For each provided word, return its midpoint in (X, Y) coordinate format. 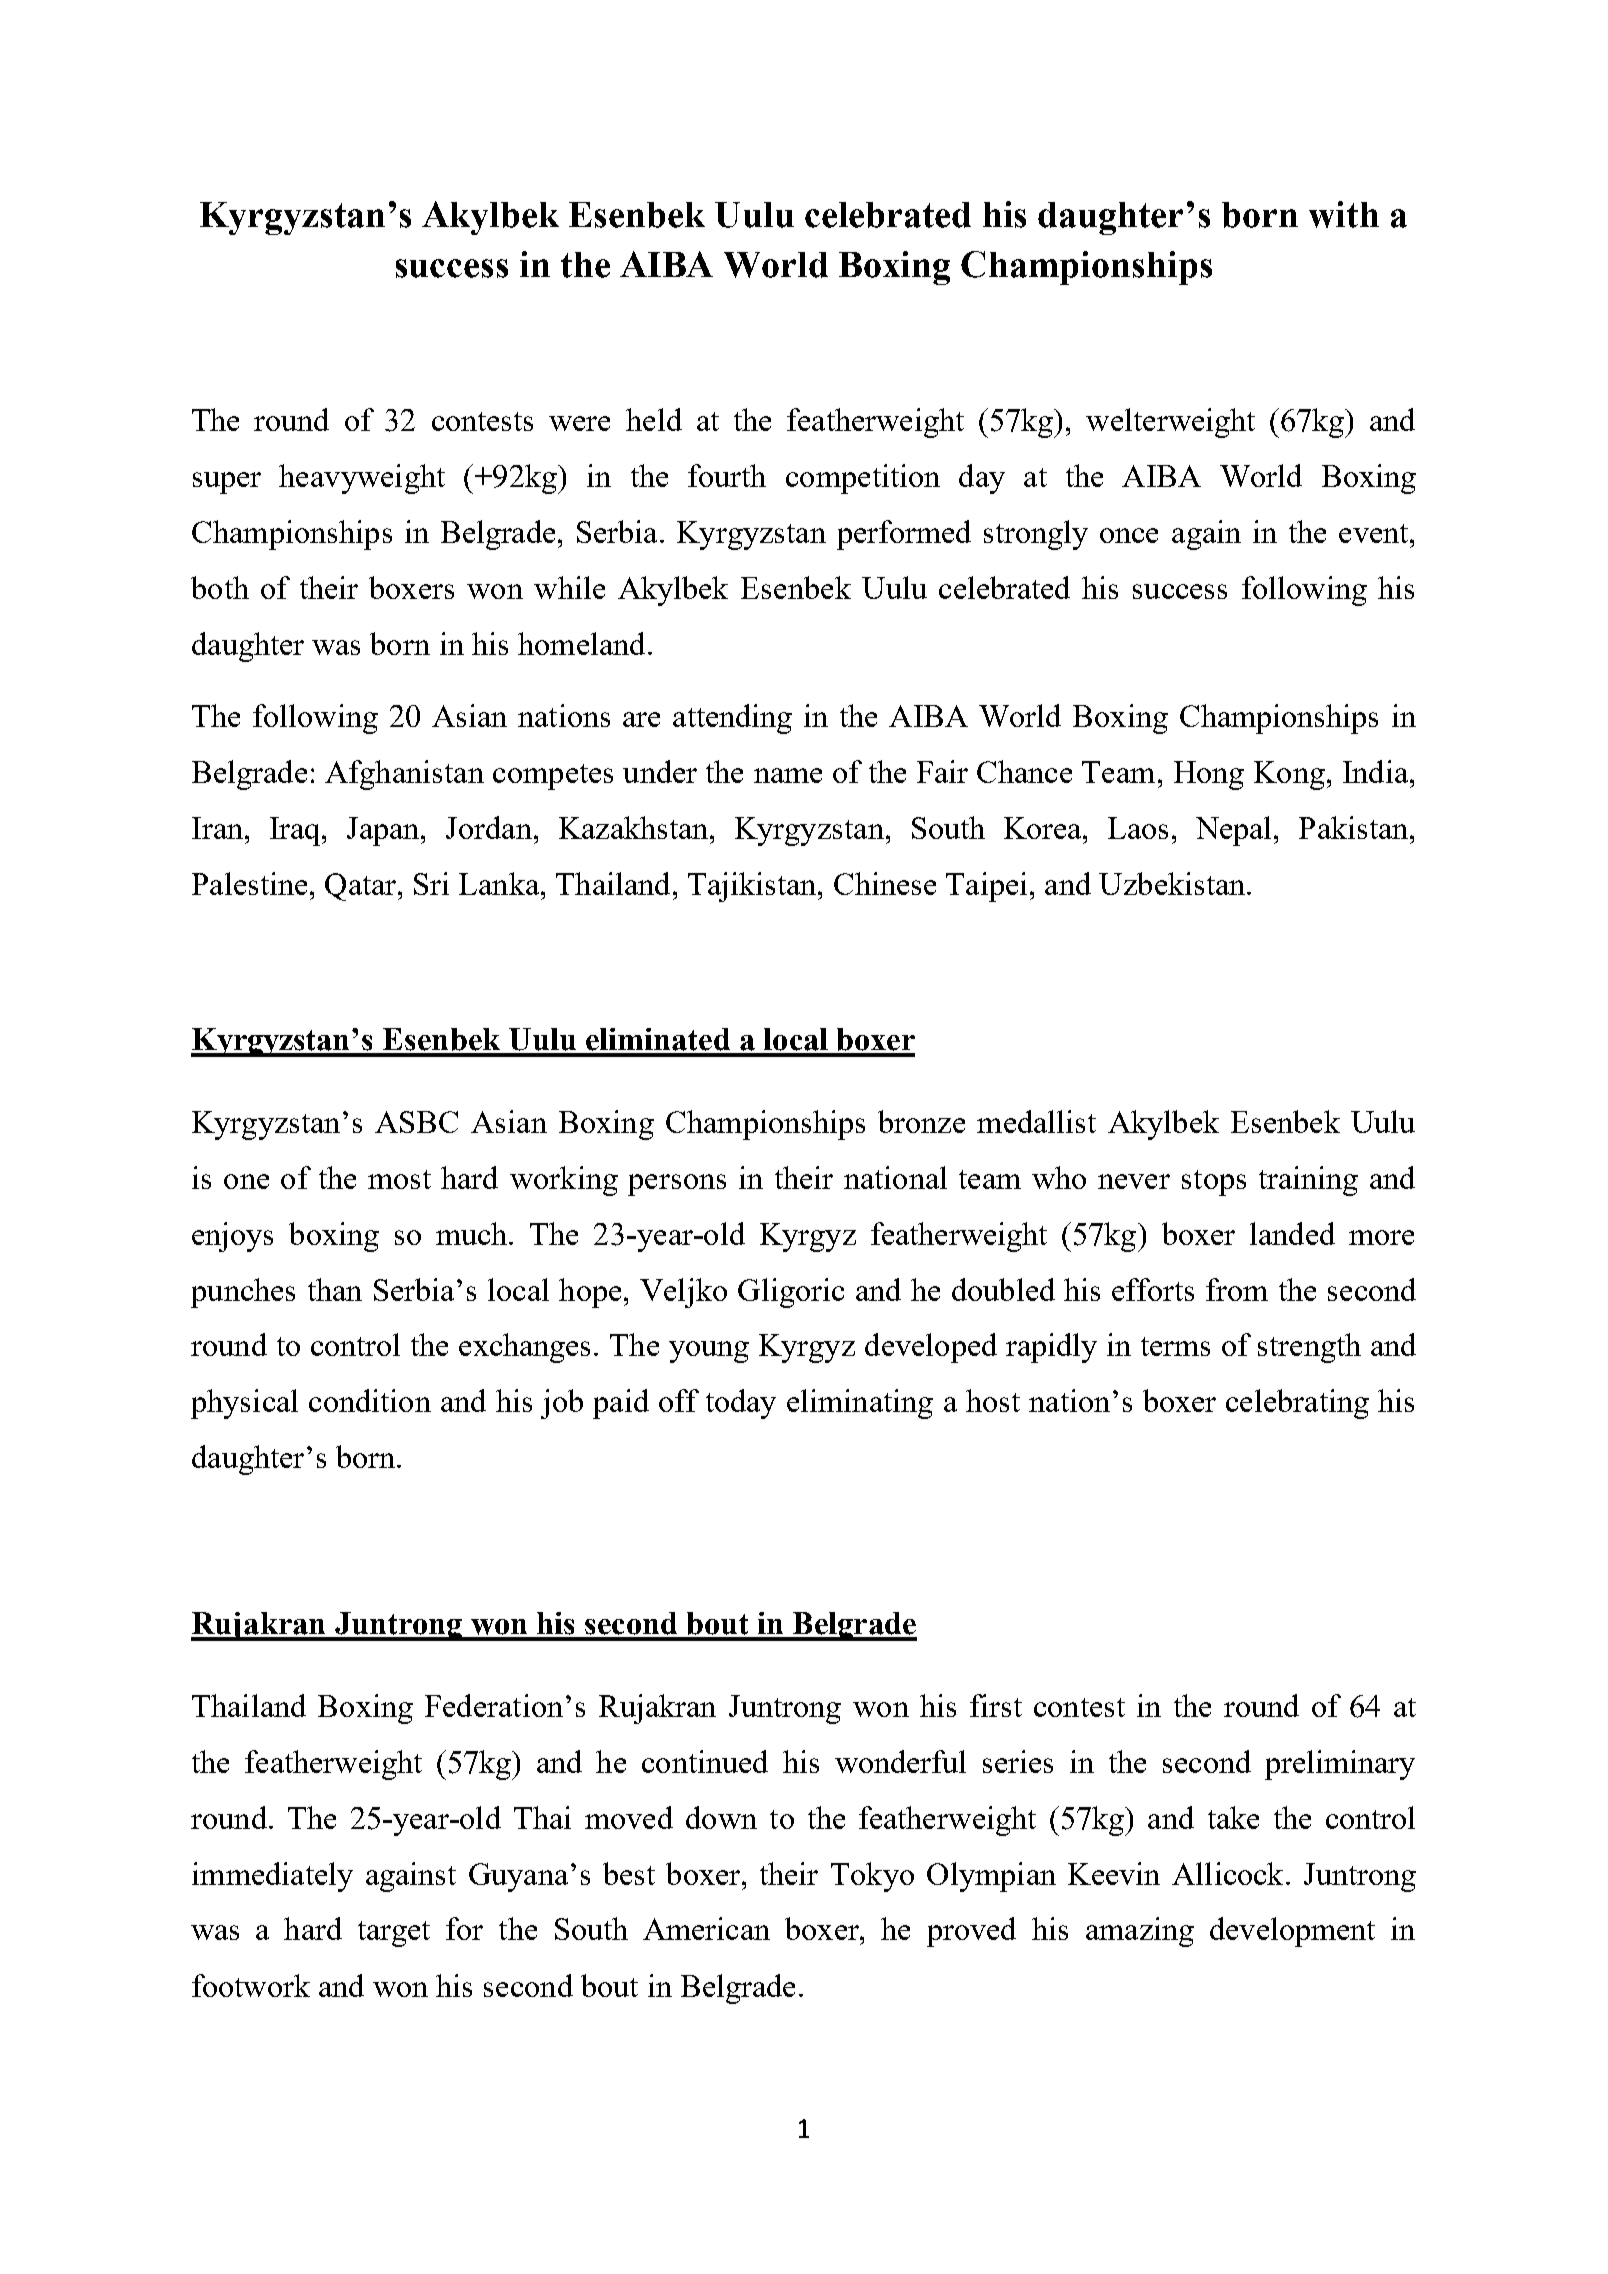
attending (732, 719)
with (1344, 214)
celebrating (1297, 1404)
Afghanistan (404, 775)
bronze (921, 1121)
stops (1214, 1183)
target (394, 1934)
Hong (1209, 775)
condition (370, 1400)
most (399, 1179)
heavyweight (362, 479)
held (654, 419)
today (741, 1404)
